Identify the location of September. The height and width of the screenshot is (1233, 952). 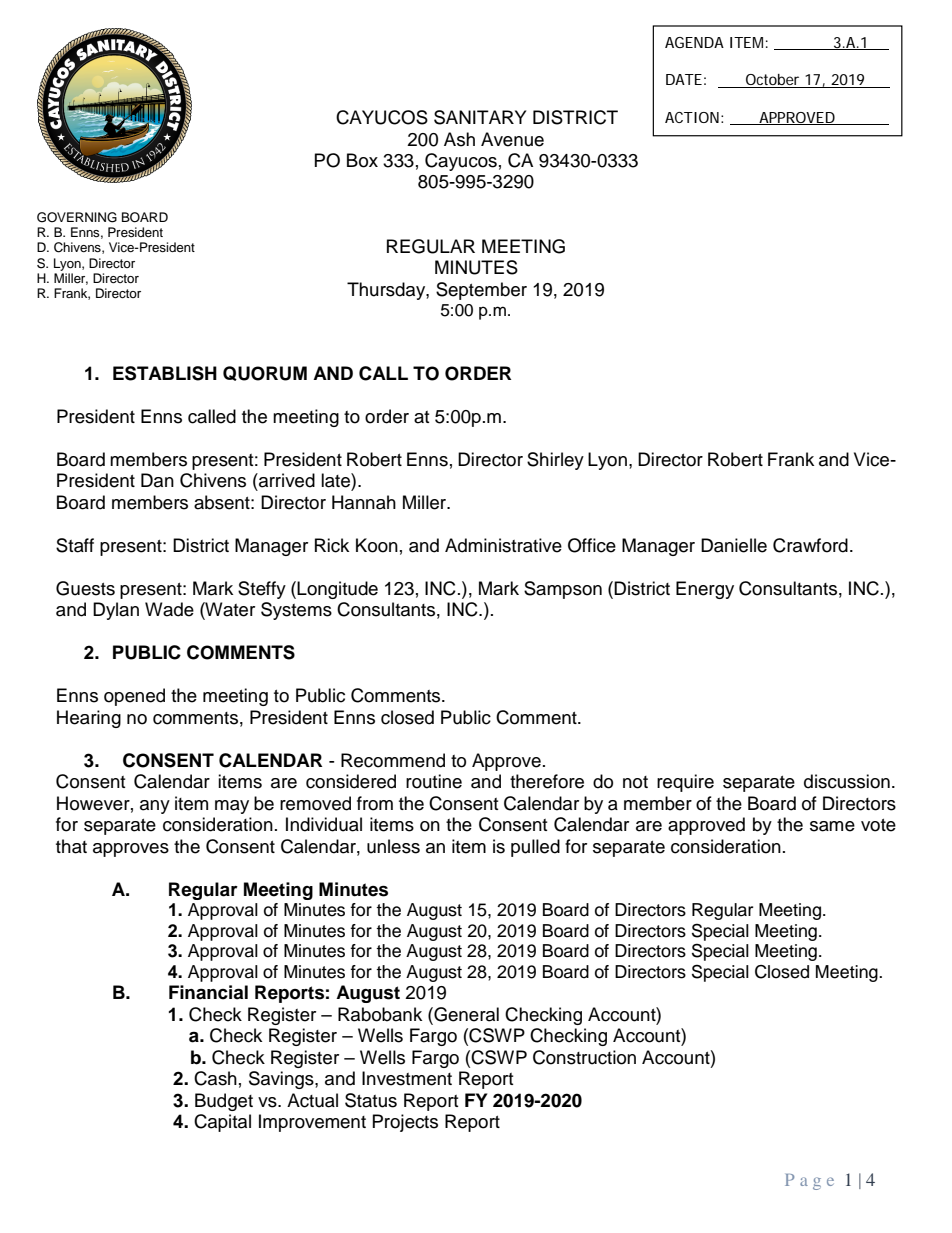
(481, 291).
